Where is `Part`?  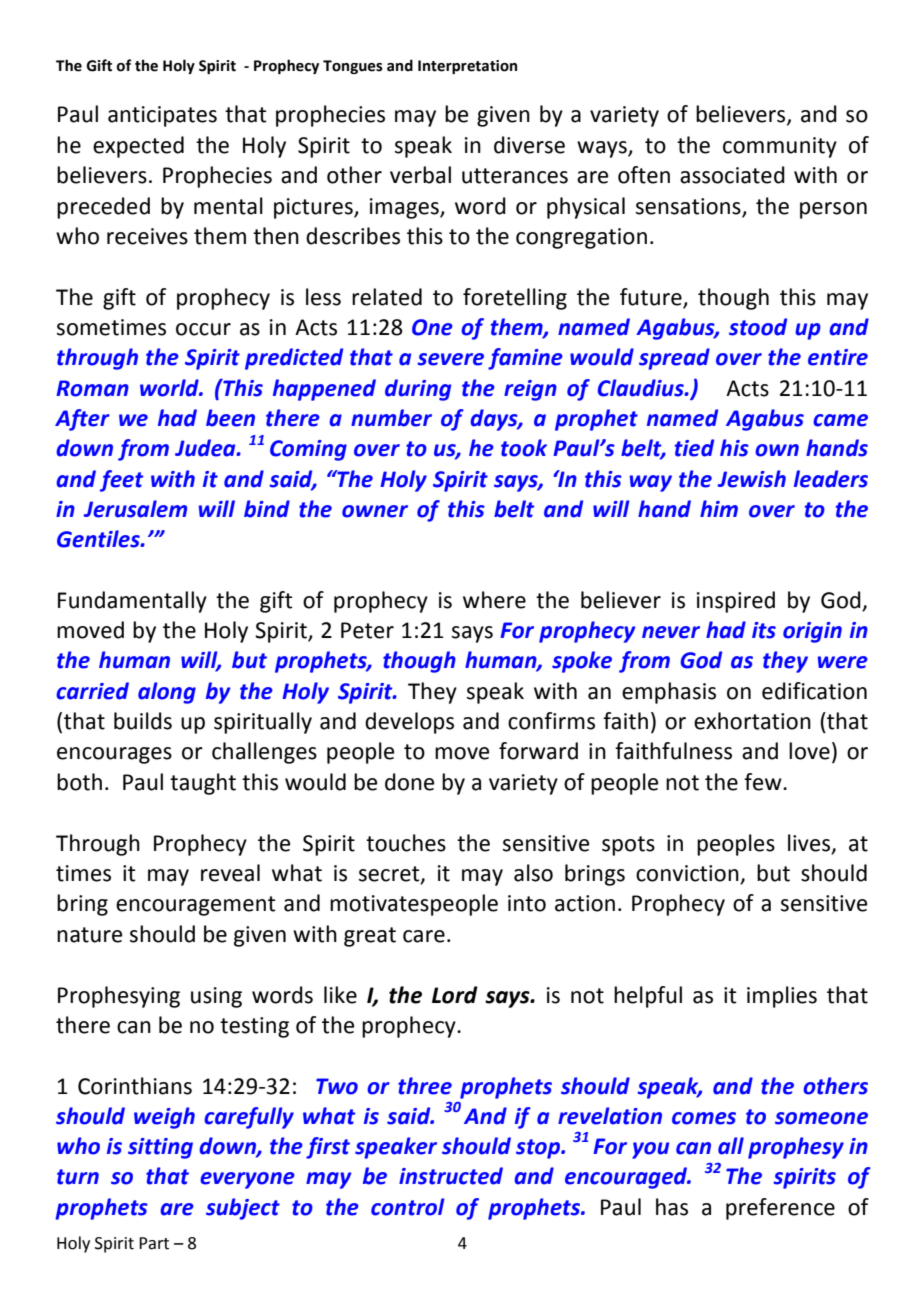 Part is located at coordinates (154, 1243).
